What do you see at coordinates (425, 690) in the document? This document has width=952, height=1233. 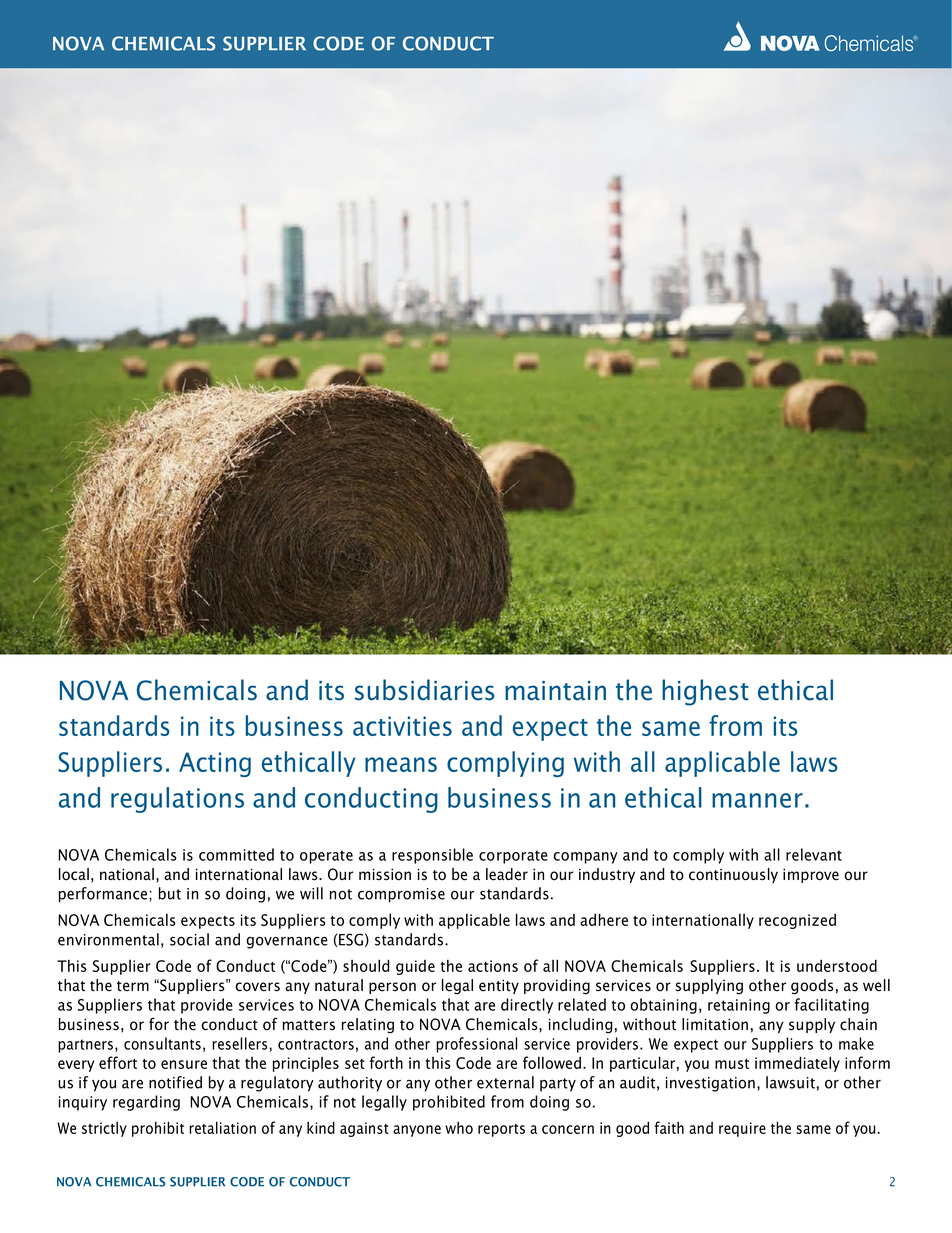 I see `subsidiaries` at bounding box center [425, 690].
